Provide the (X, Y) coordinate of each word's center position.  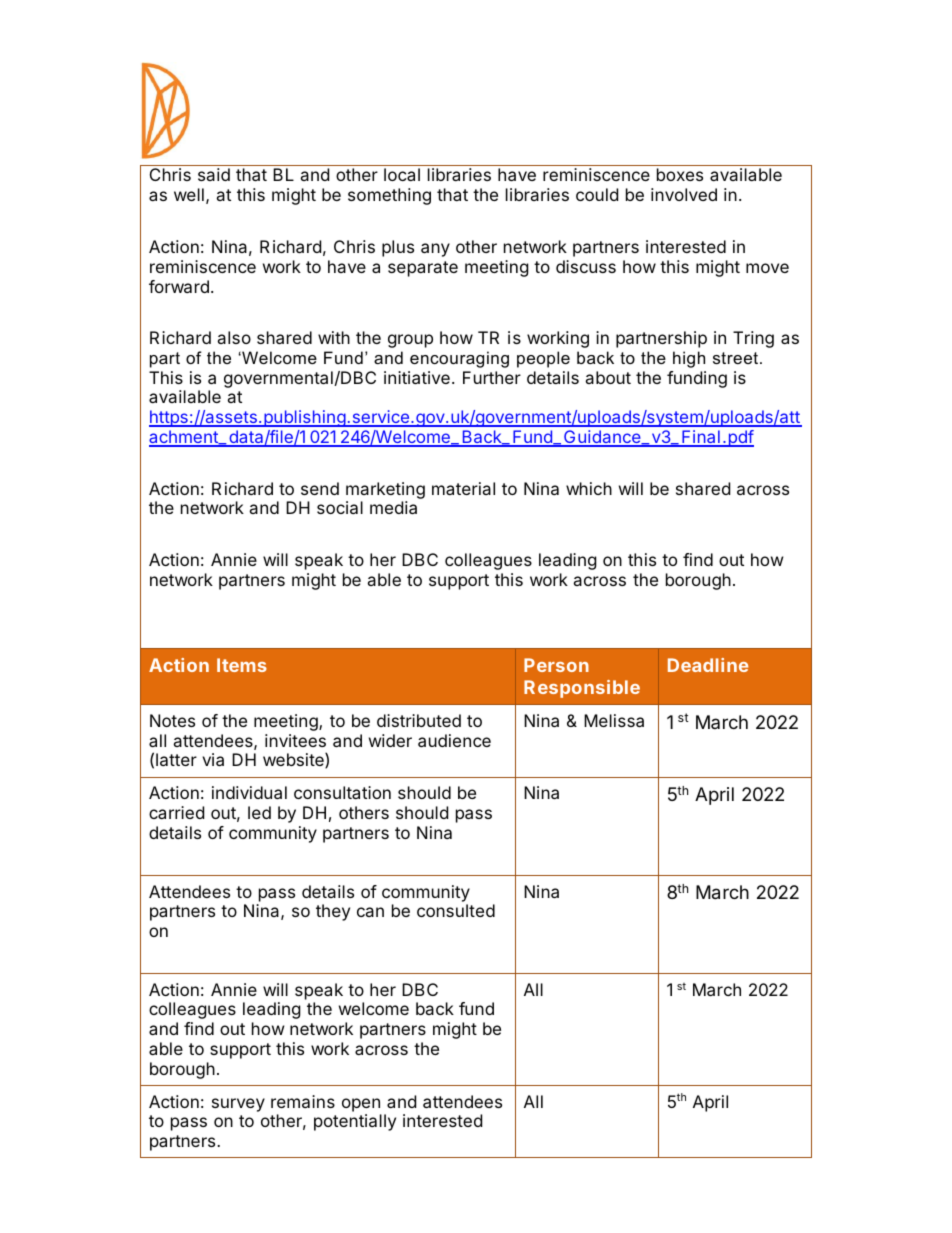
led (259, 812)
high (689, 359)
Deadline (708, 665)
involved (684, 194)
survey (238, 1105)
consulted (456, 910)
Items (242, 665)
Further (492, 377)
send (320, 488)
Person (556, 665)
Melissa (614, 720)
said (214, 174)
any (435, 250)
